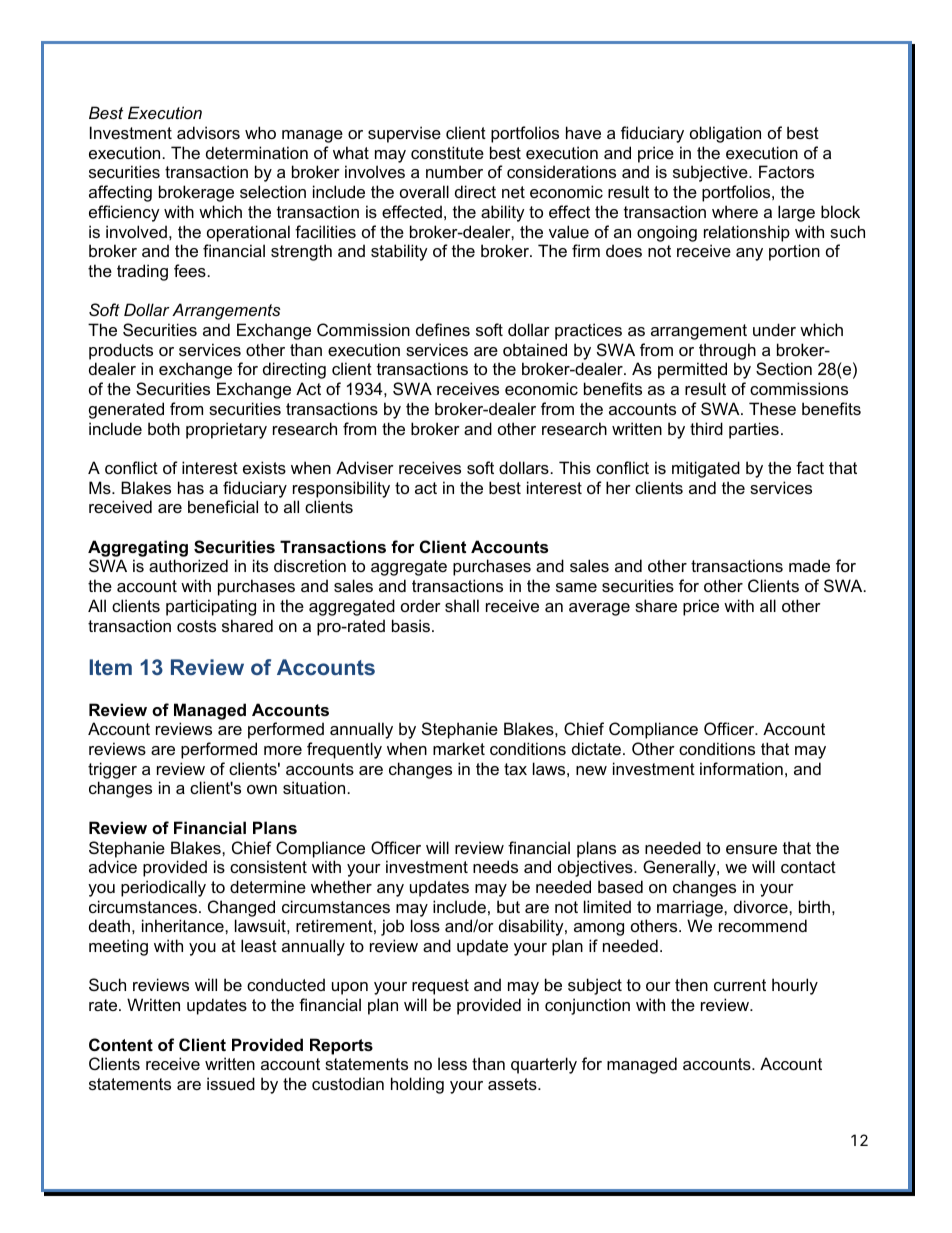 The image size is (952, 1233). I want to click on participating, so click(211, 607).
